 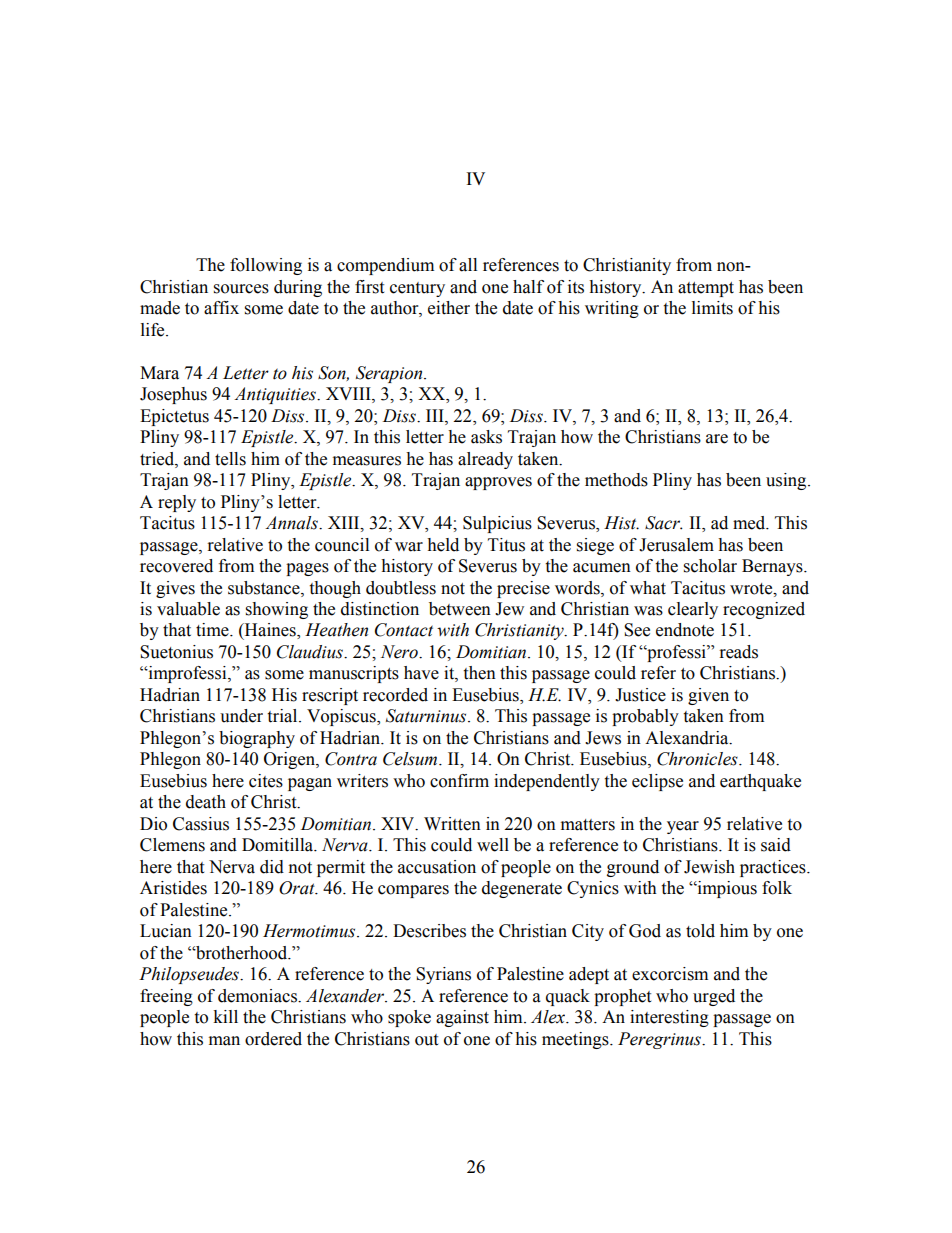 What do you see at coordinates (709, 867) in the image?
I see `Jewish` at bounding box center [709, 867].
